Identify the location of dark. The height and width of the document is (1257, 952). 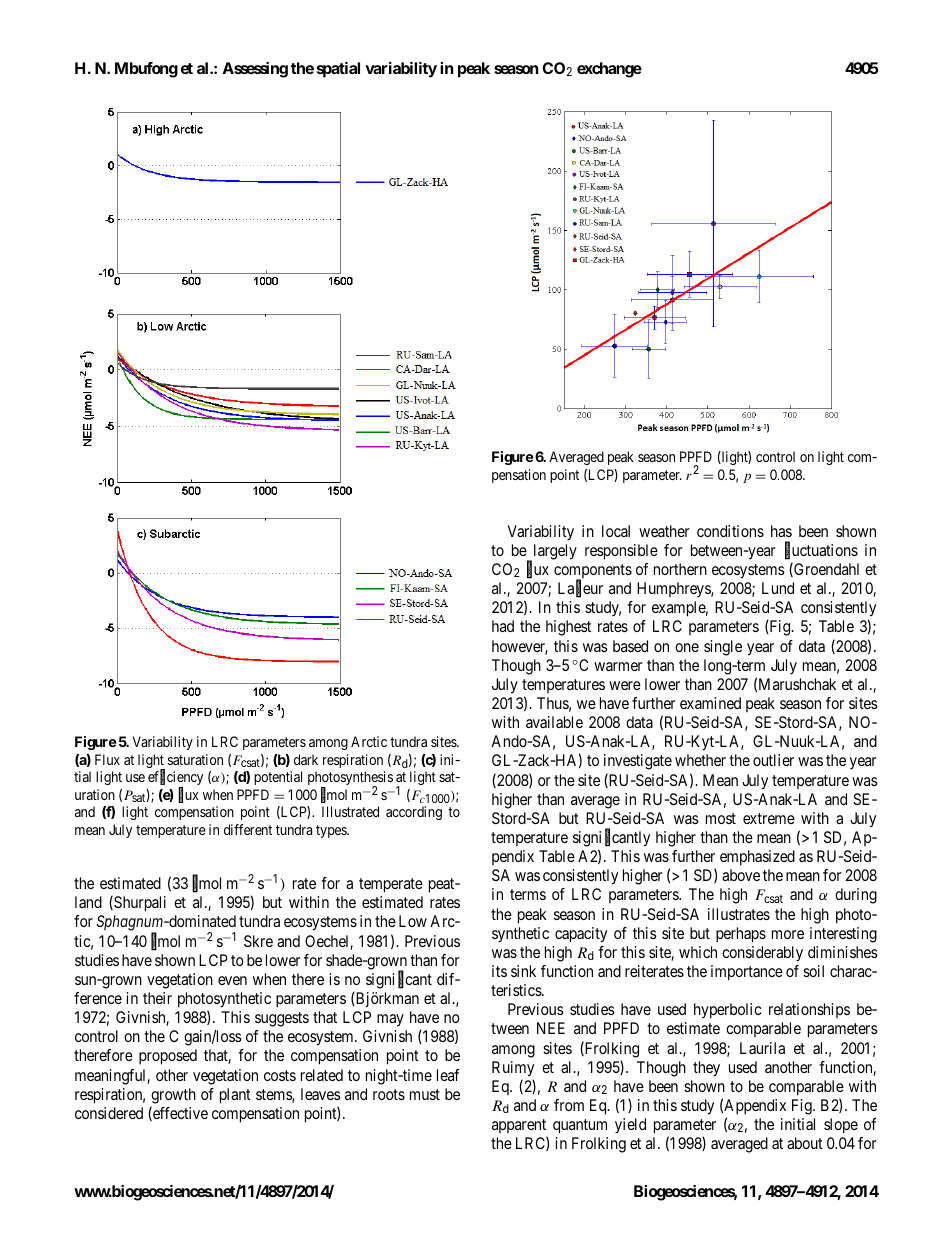
(306, 759).
